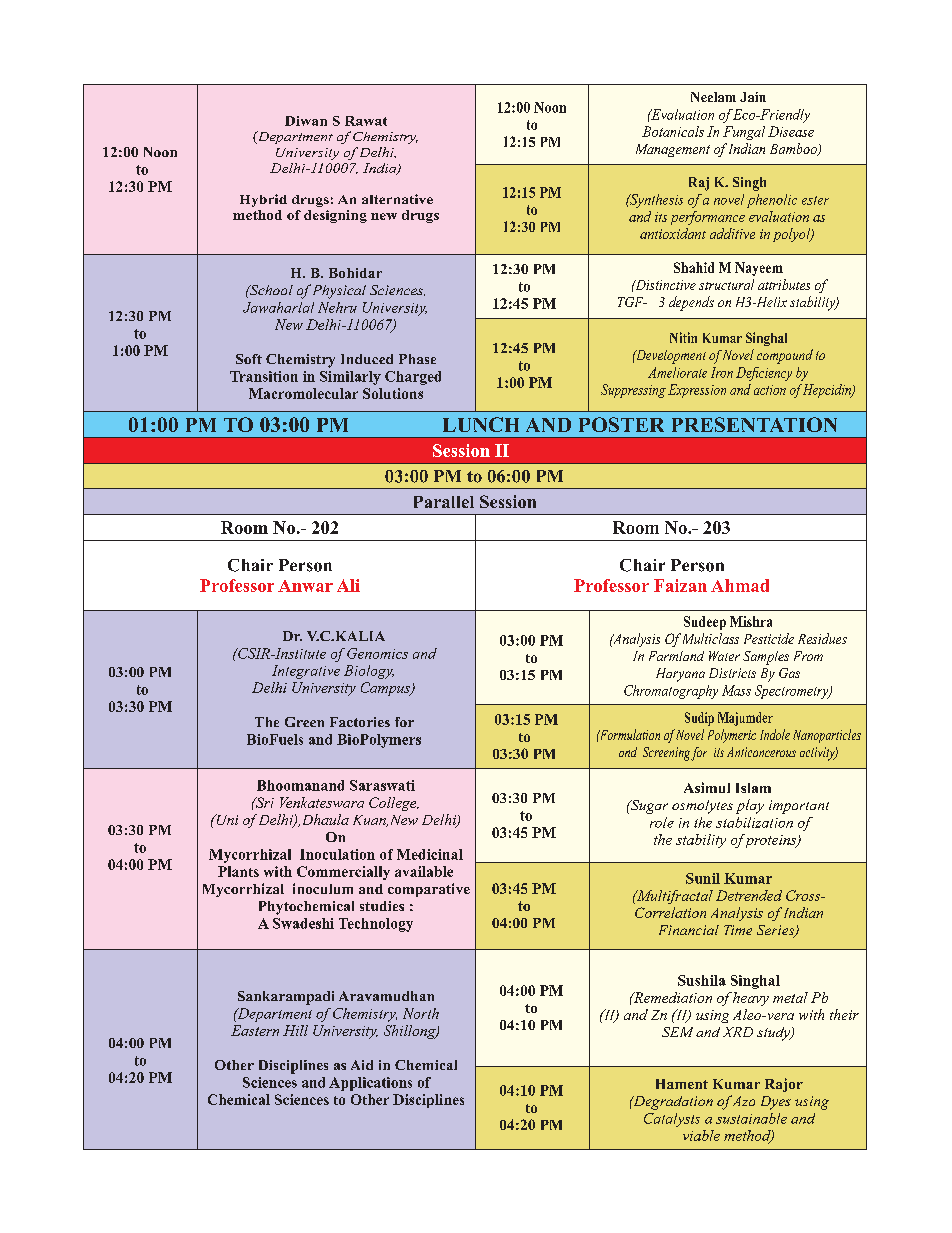 The width and height of the document is (952, 1233). I want to click on Botanicals, so click(673, 131).
